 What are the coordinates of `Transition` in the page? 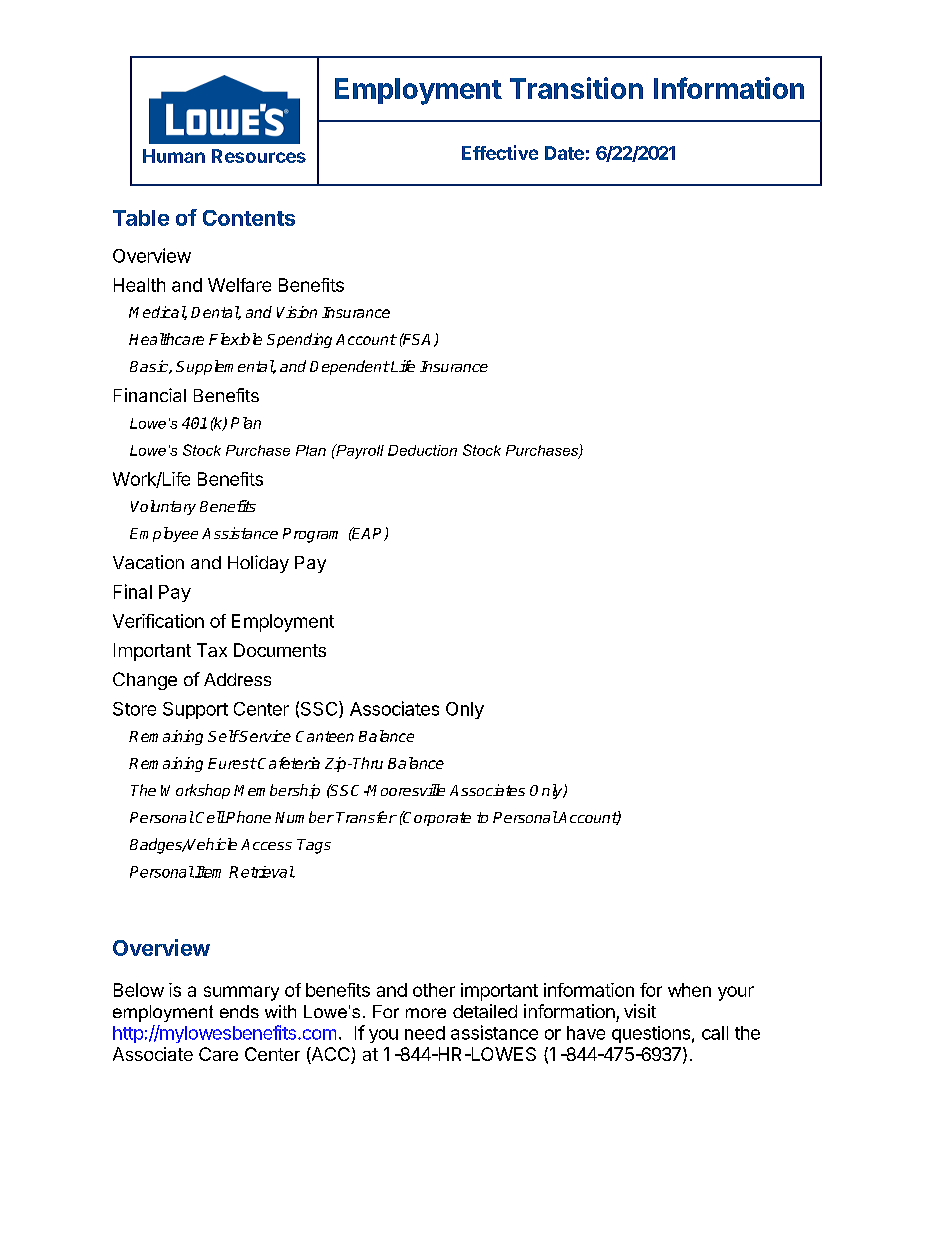 It's located at (576, 88).
